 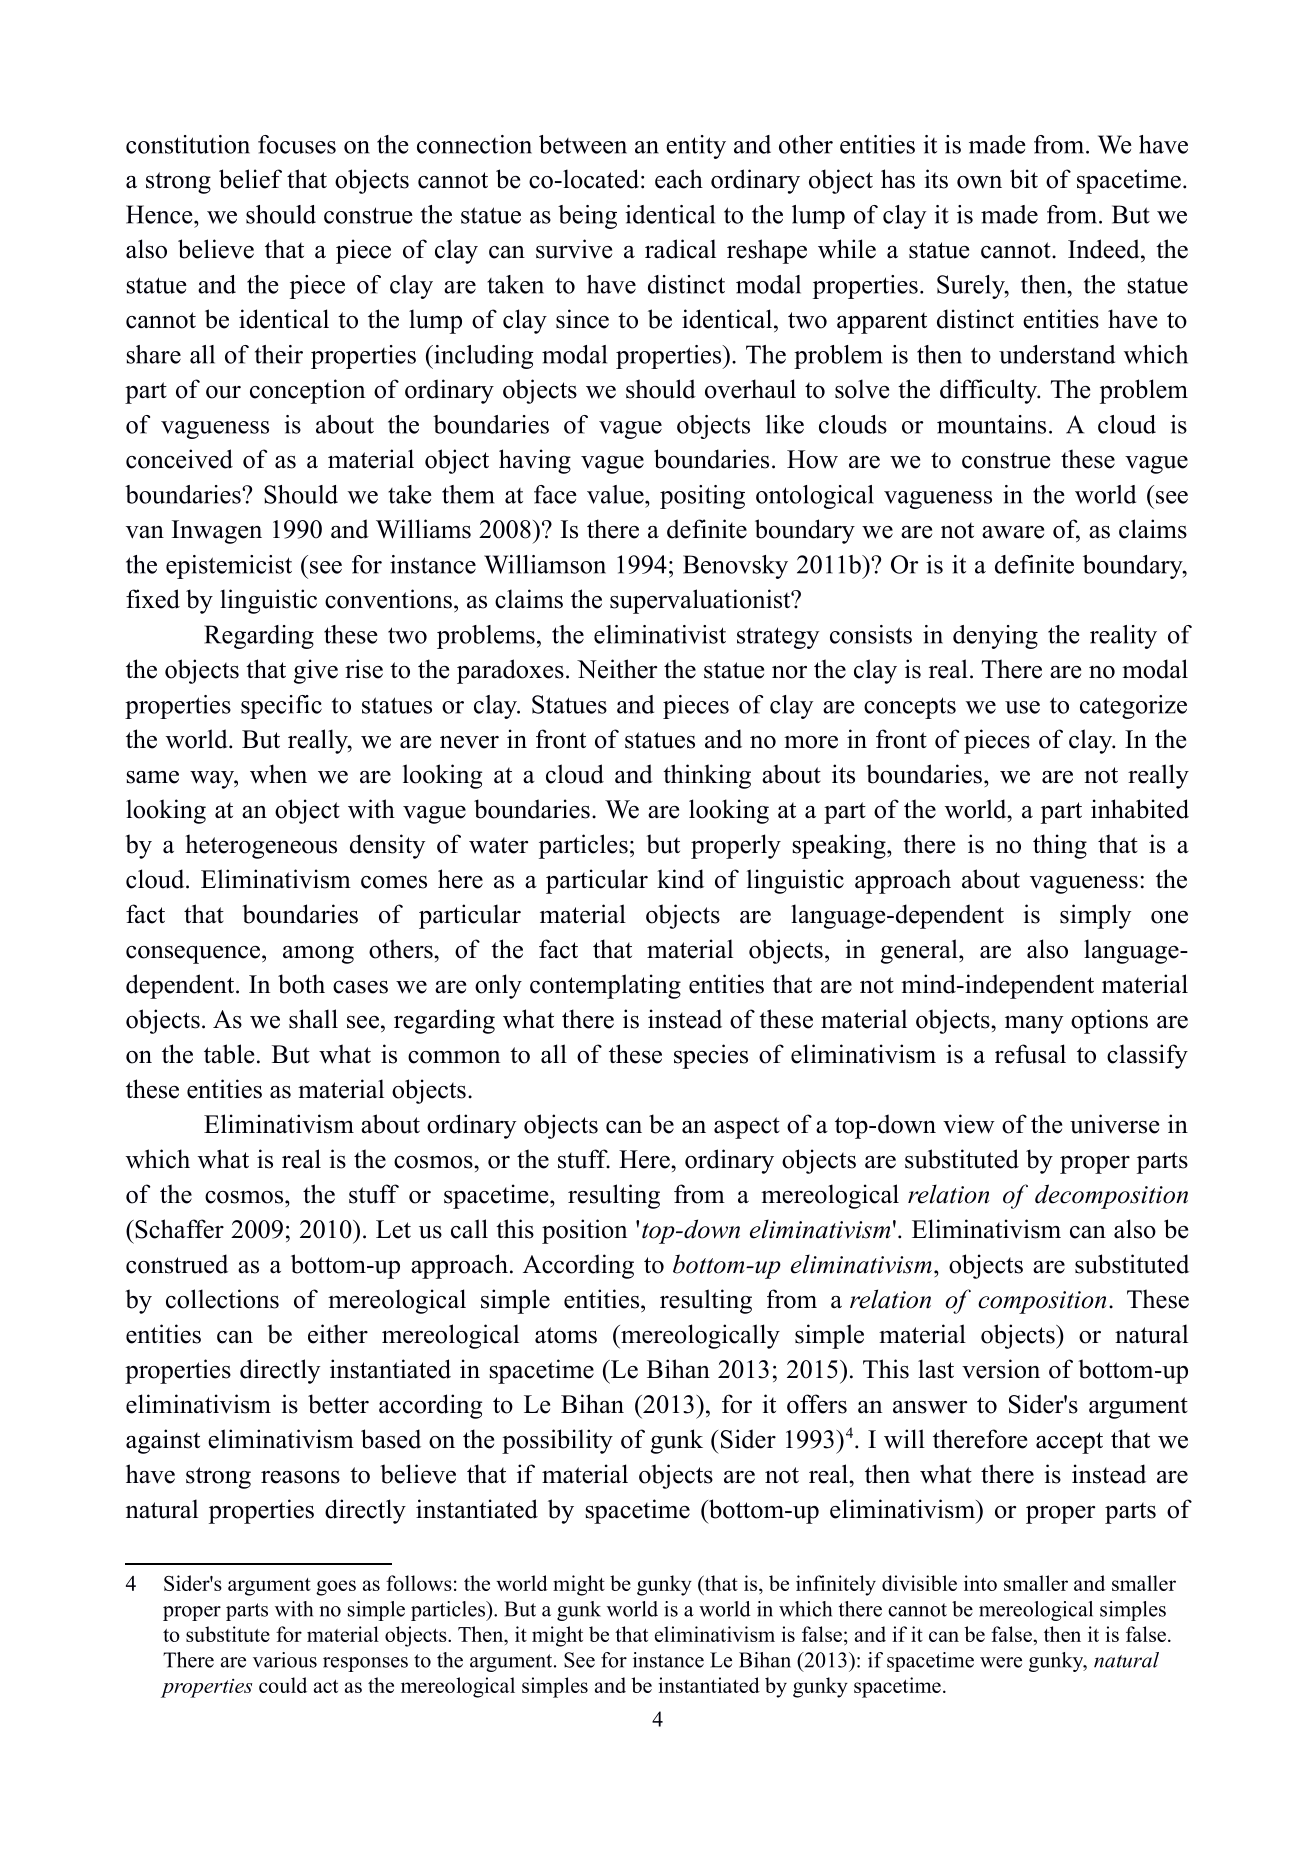 What do you see at coordinates (1001, 1662) in the image?
I see `were` at bounding box center [1001, 1662].
